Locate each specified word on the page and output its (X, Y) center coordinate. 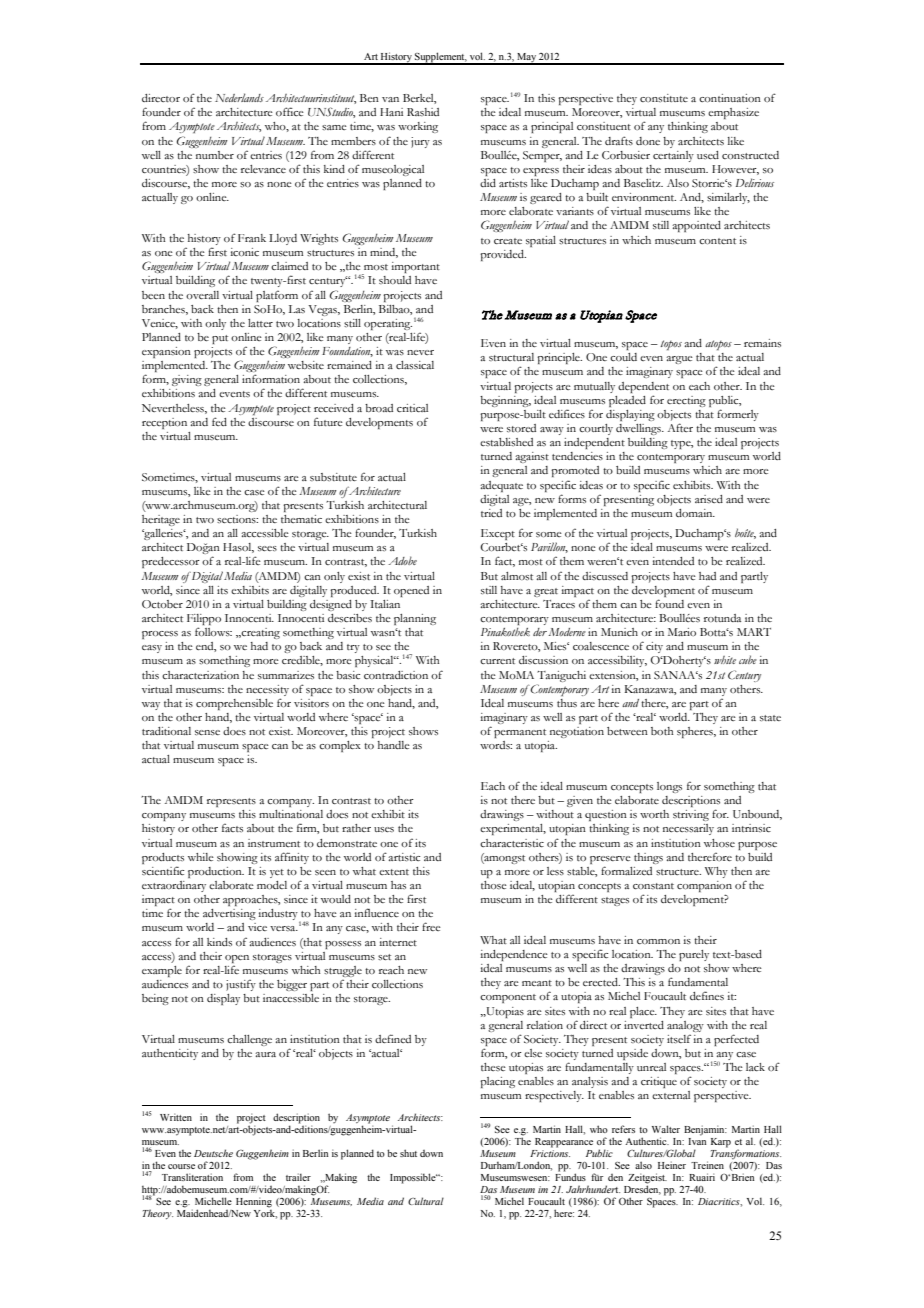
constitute (664, 98)
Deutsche (213, 1153)
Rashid (423, 112)
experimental (513, 829)
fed (219, 421)
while (201, 857)
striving (691, 815)
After (680, 427)
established (506, 442)
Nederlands (239, 97)
